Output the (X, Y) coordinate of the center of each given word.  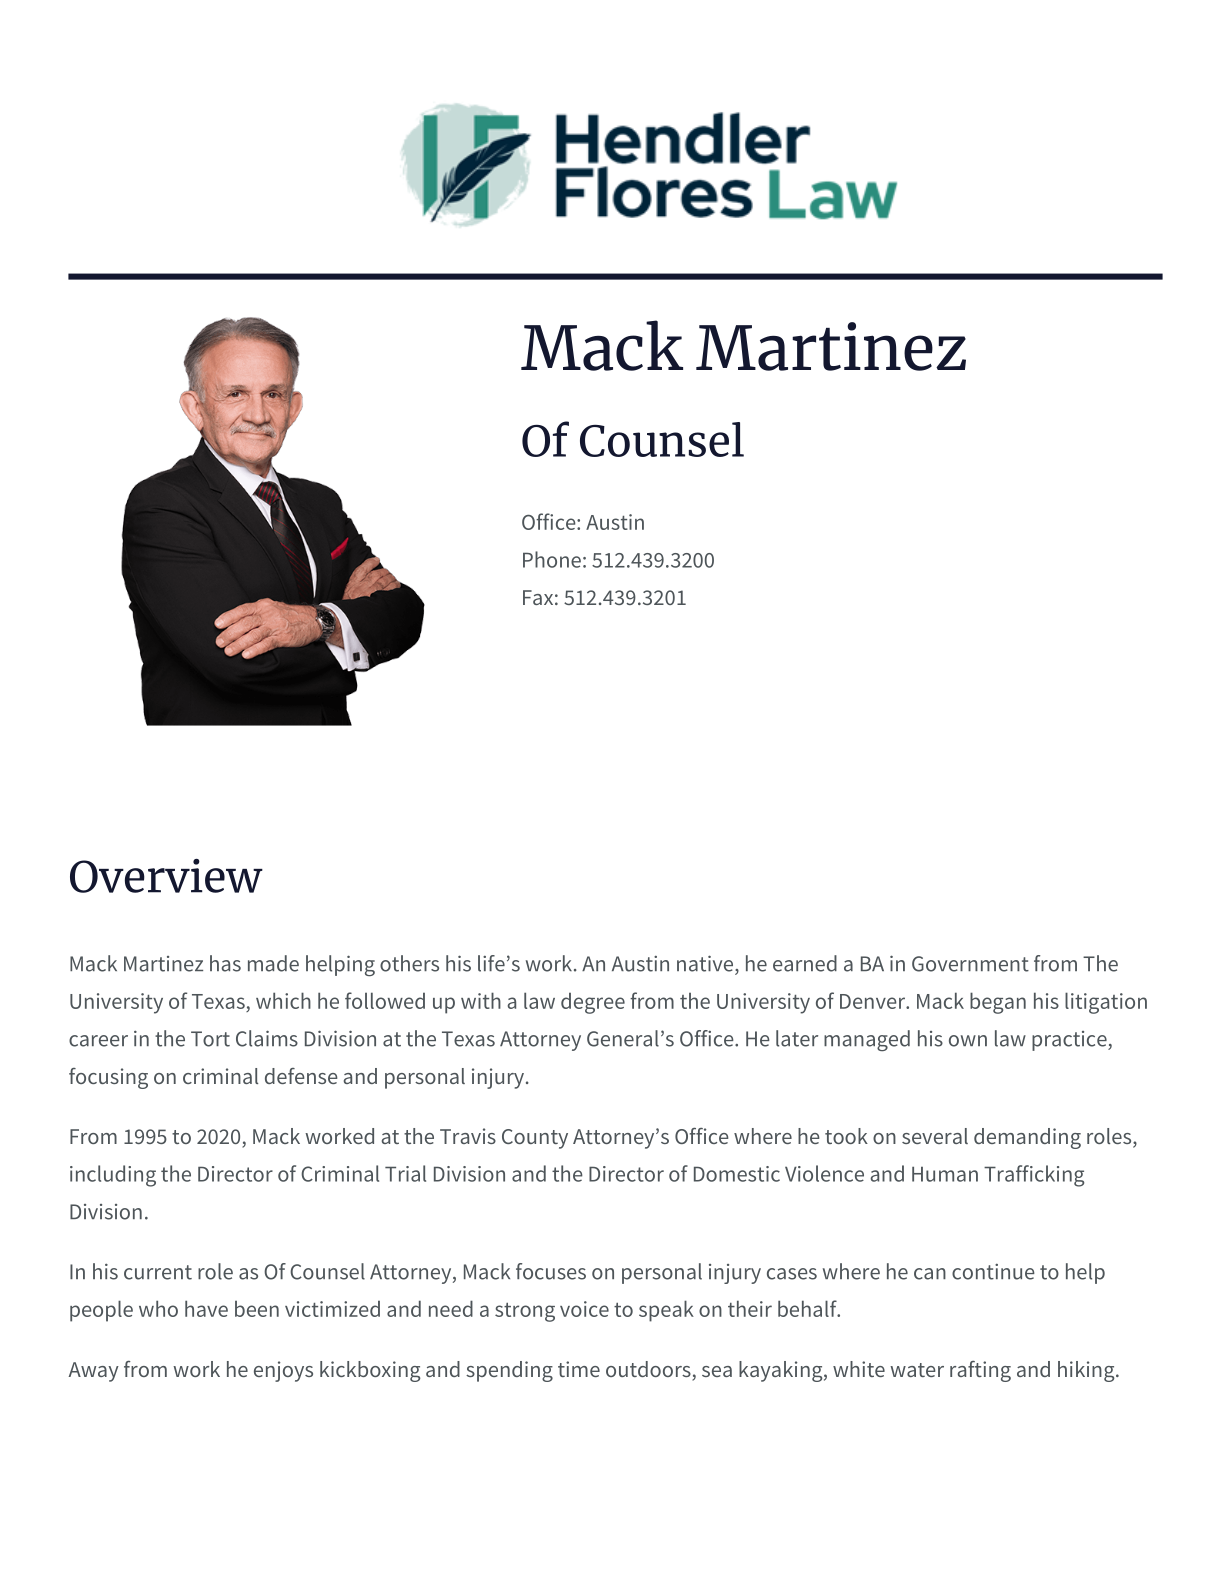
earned (805, 963)
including (113, 1176)
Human (945, 1174)
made (273, 963)
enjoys (283, 1371)
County (535, 1139)
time (579, 1369)
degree (593, 1003)
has (225, 963)
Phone (552, 559)
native (706, 963)
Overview (166, 876)
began (998, 1003)
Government (970, 964)
